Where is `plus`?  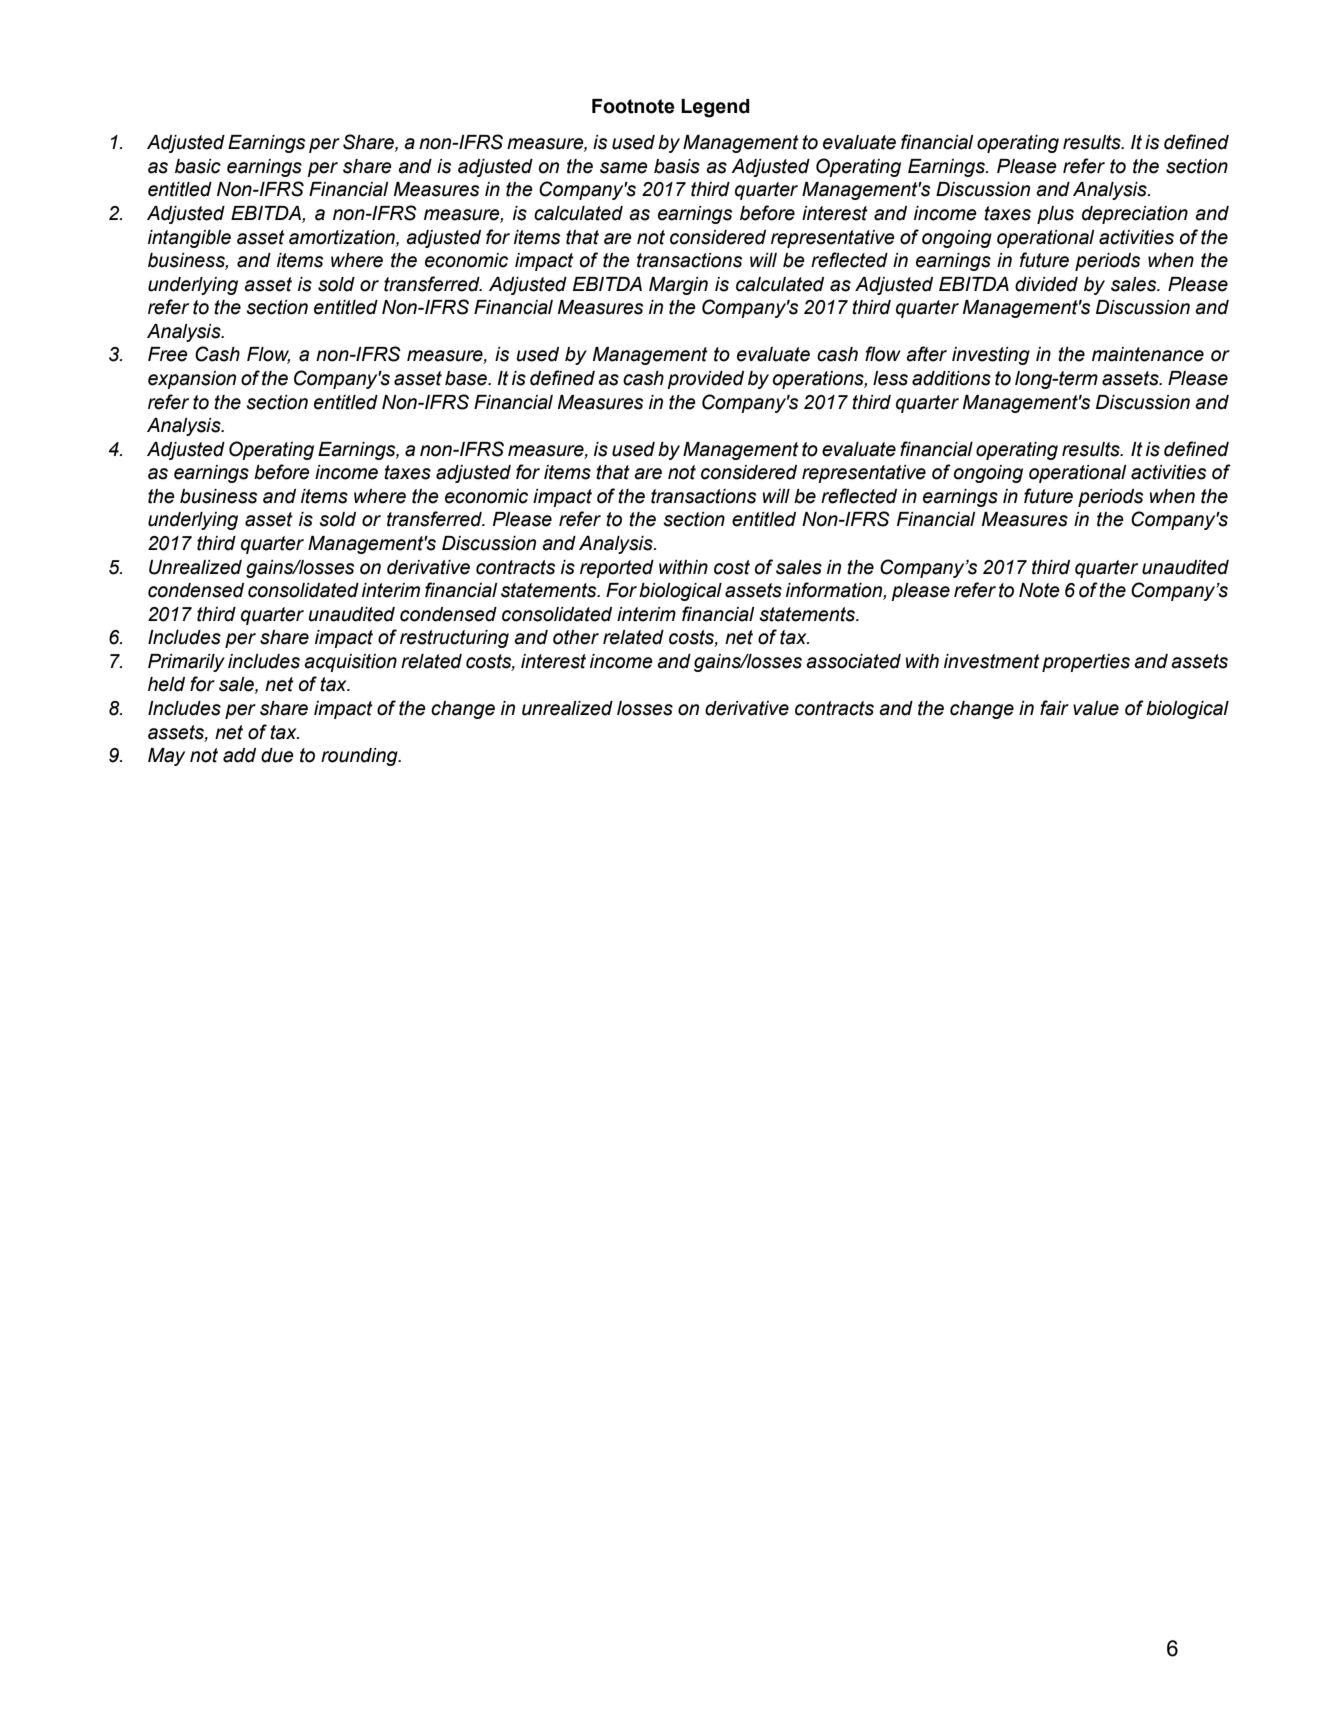 plus is located at coordinates (1055, 215).
